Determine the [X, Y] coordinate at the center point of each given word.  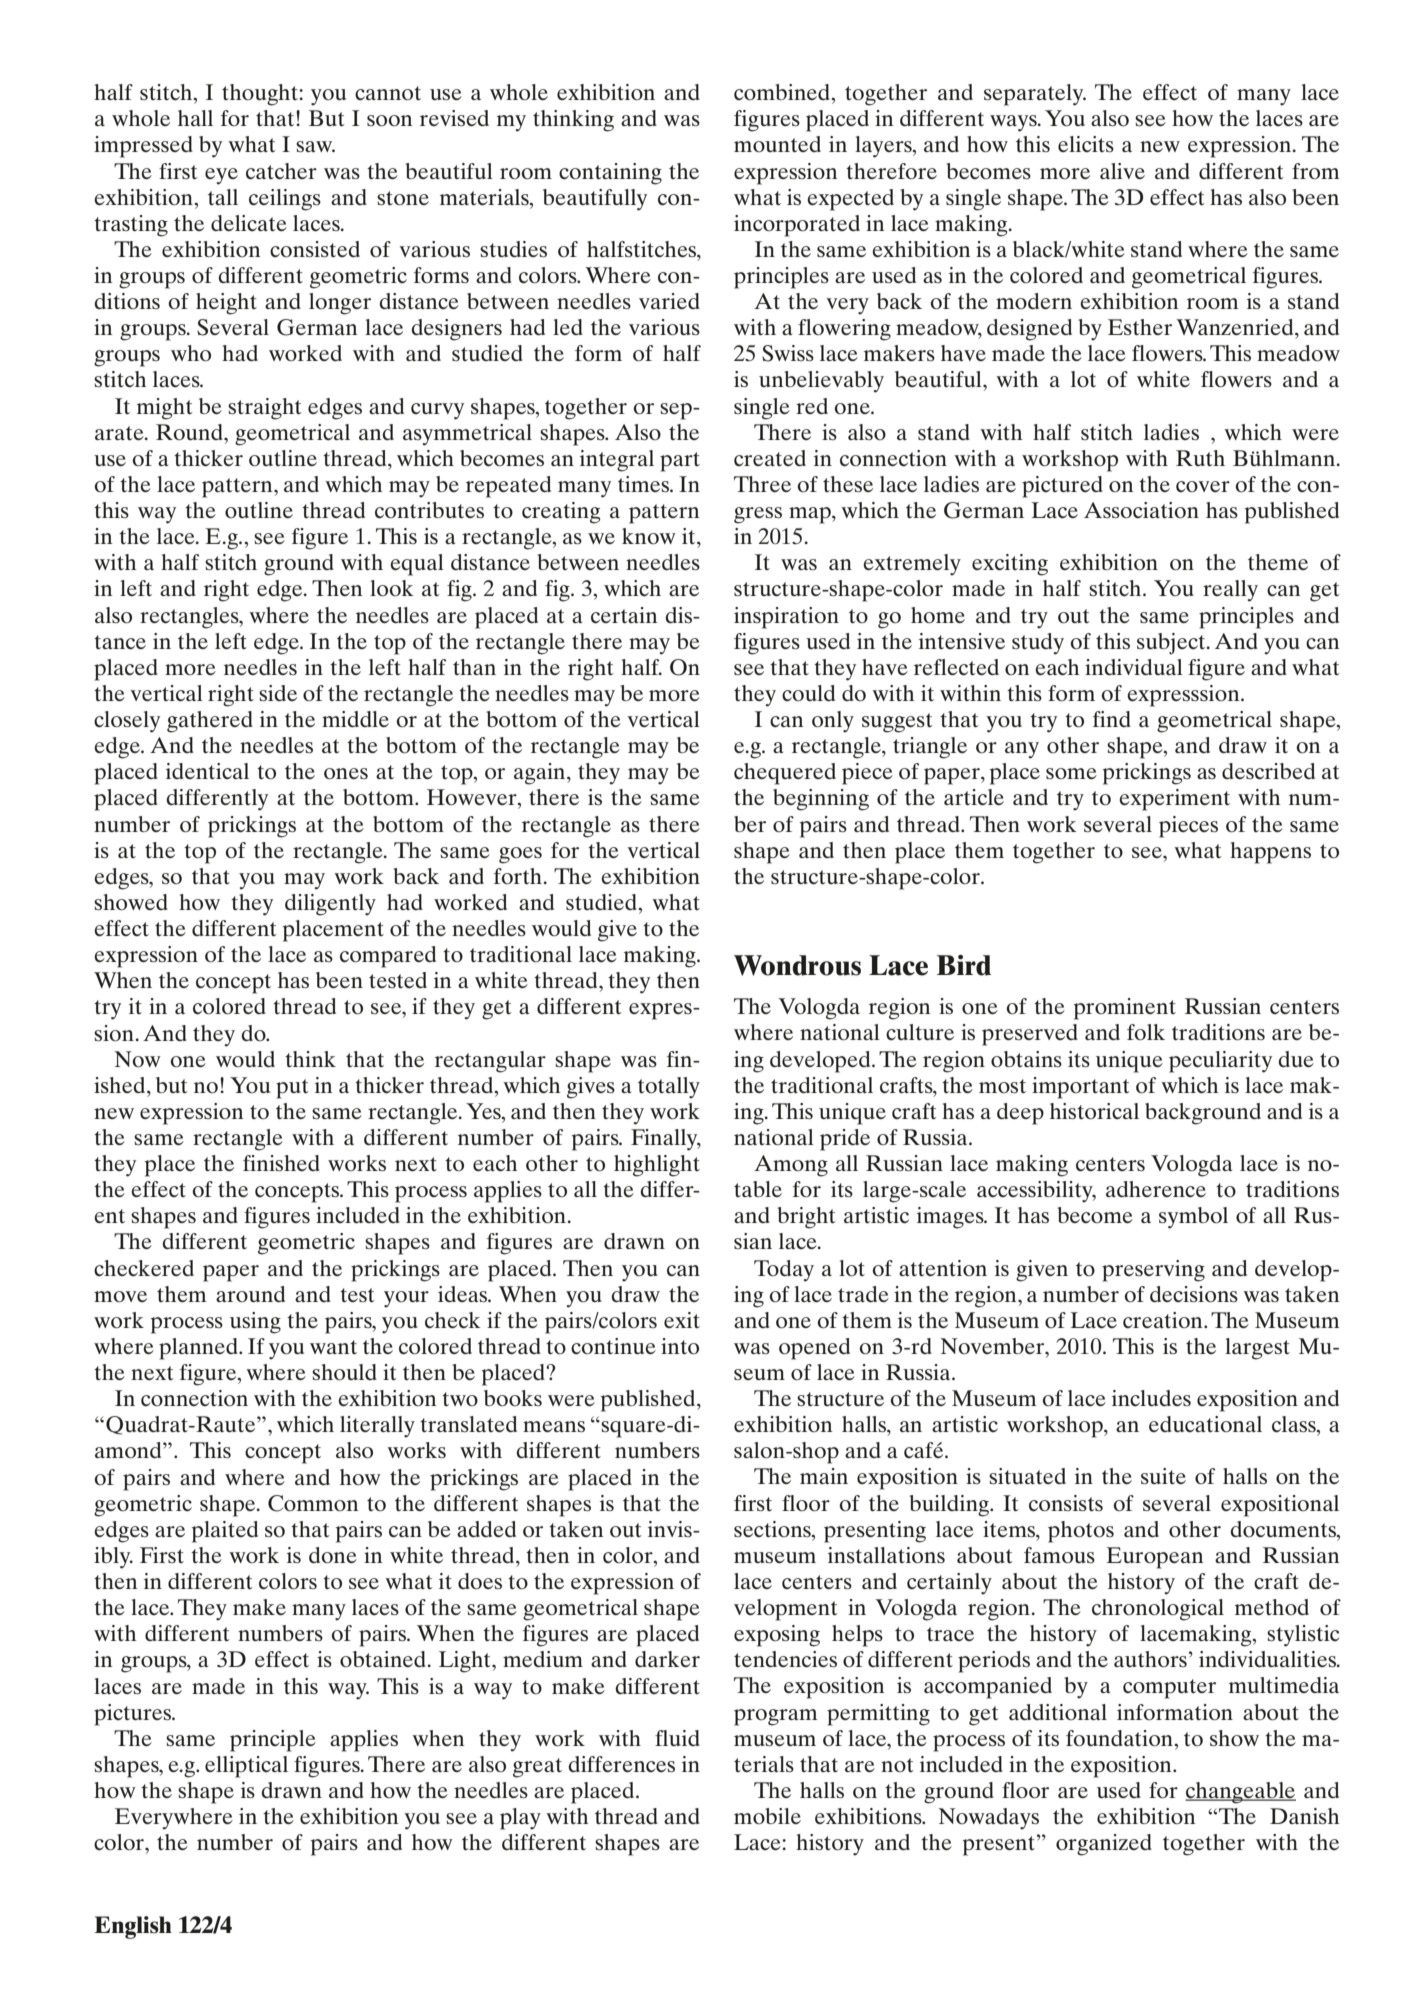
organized [1104, 1845]
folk [1146, 1032]
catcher [281, 171]
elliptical [246, 1767]
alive [1122, 171]
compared [388, 957]
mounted [777, 144]
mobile [767, 1816]
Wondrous [797, 965]
